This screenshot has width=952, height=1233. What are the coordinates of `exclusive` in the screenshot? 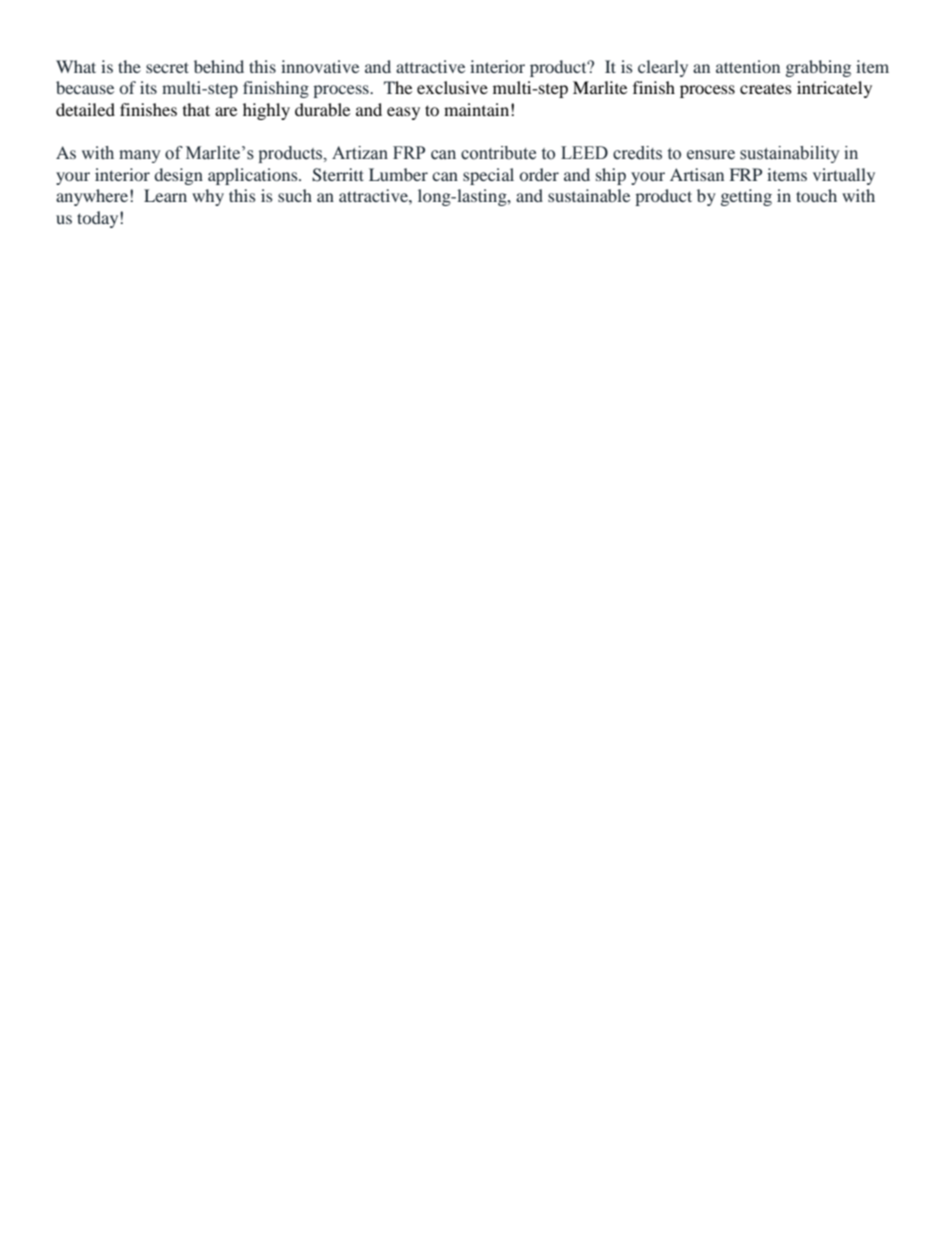 It's located at (452, 87).
